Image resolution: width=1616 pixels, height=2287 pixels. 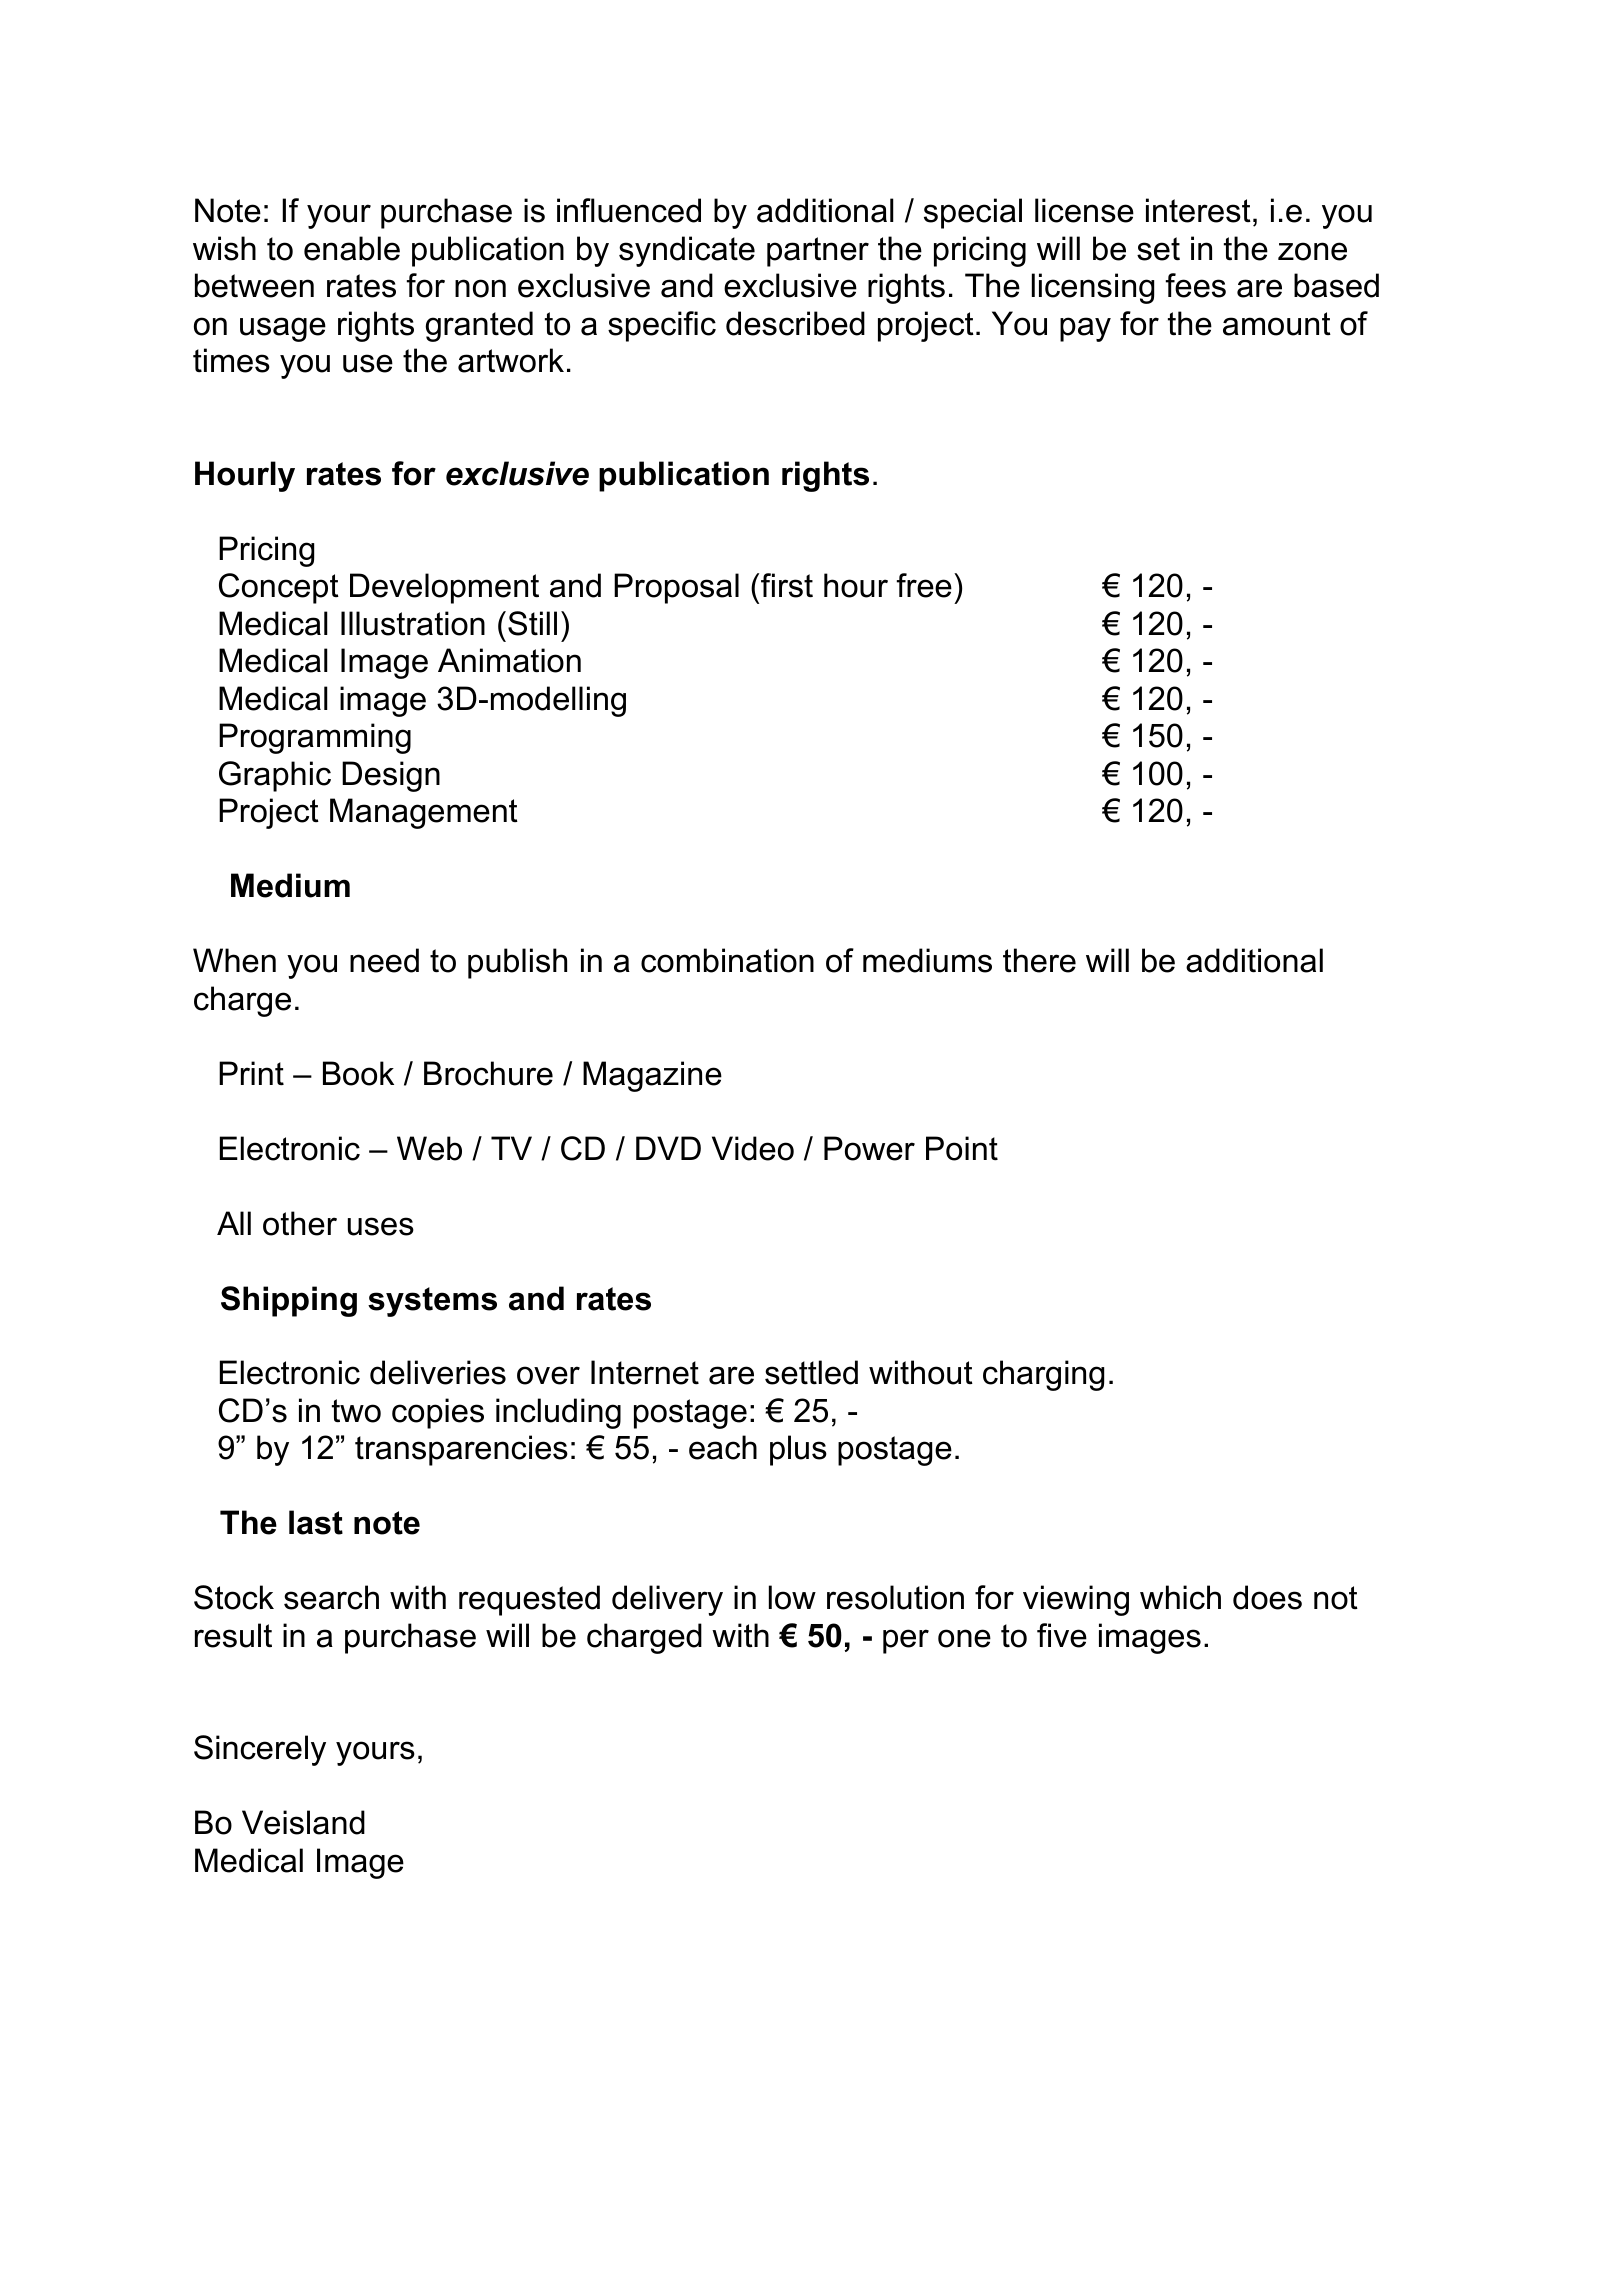 I want to click on which, so click(x=1180, y=1597).
